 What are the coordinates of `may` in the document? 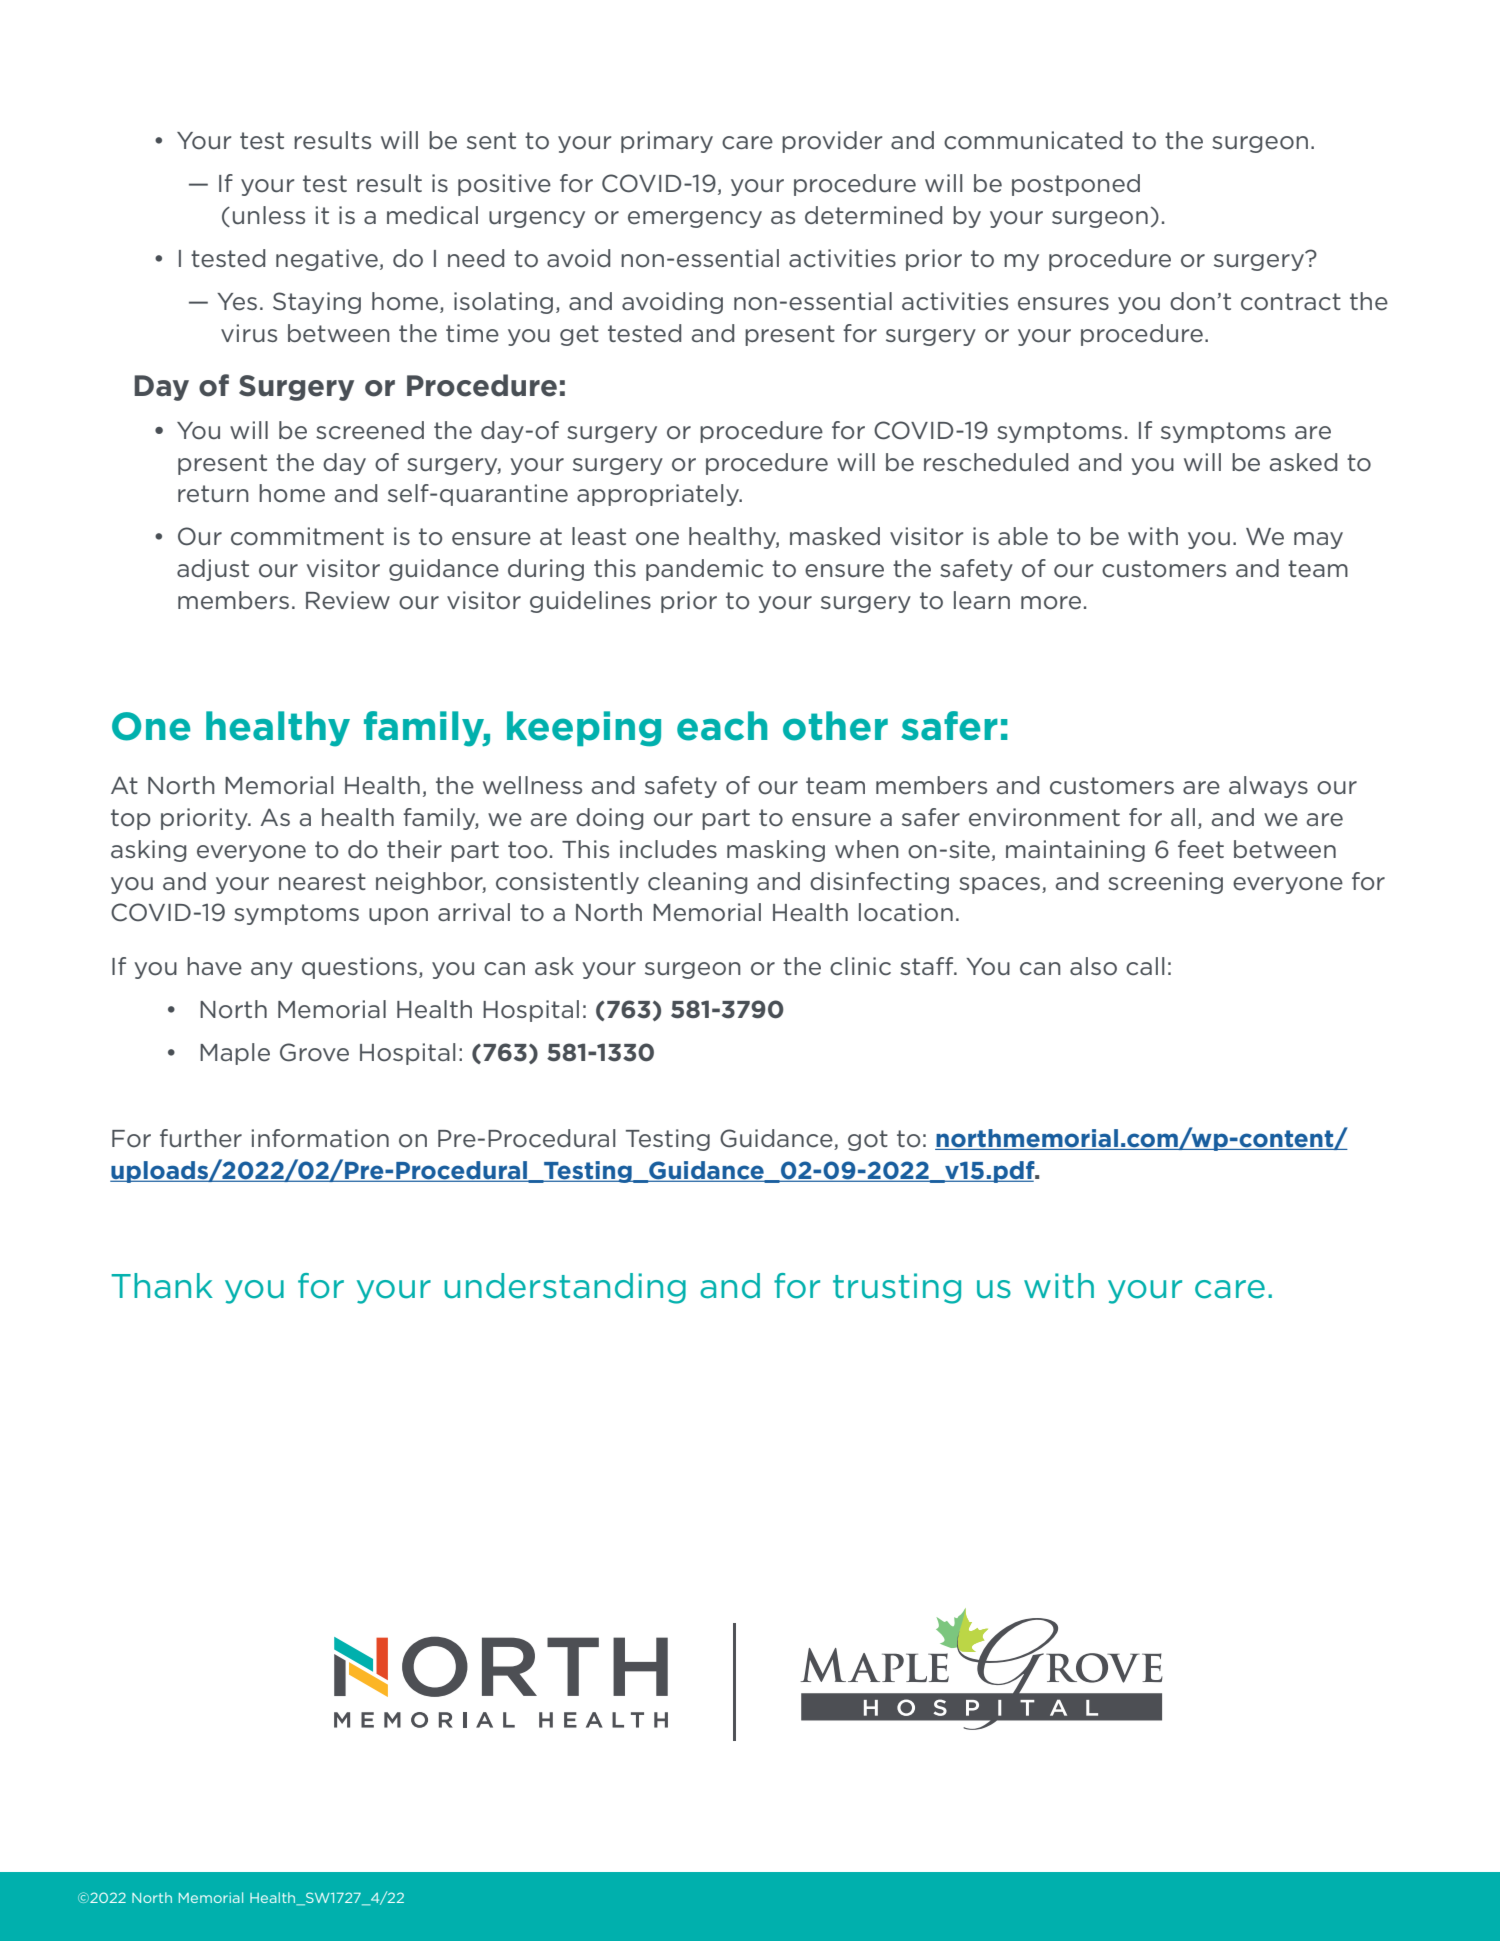 It's located at (1318, 540).
